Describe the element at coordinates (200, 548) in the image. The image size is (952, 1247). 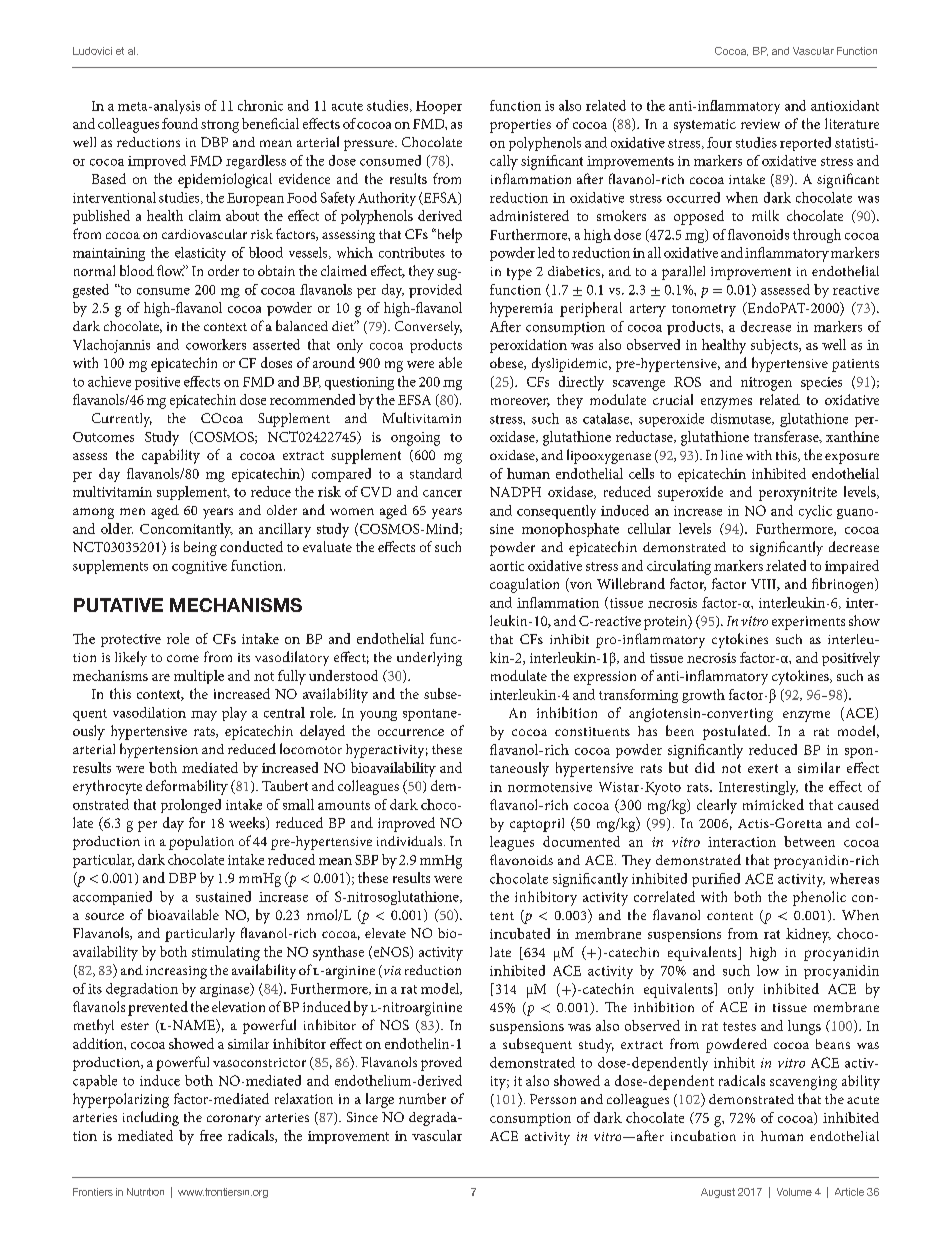
I see `being` at that location.
